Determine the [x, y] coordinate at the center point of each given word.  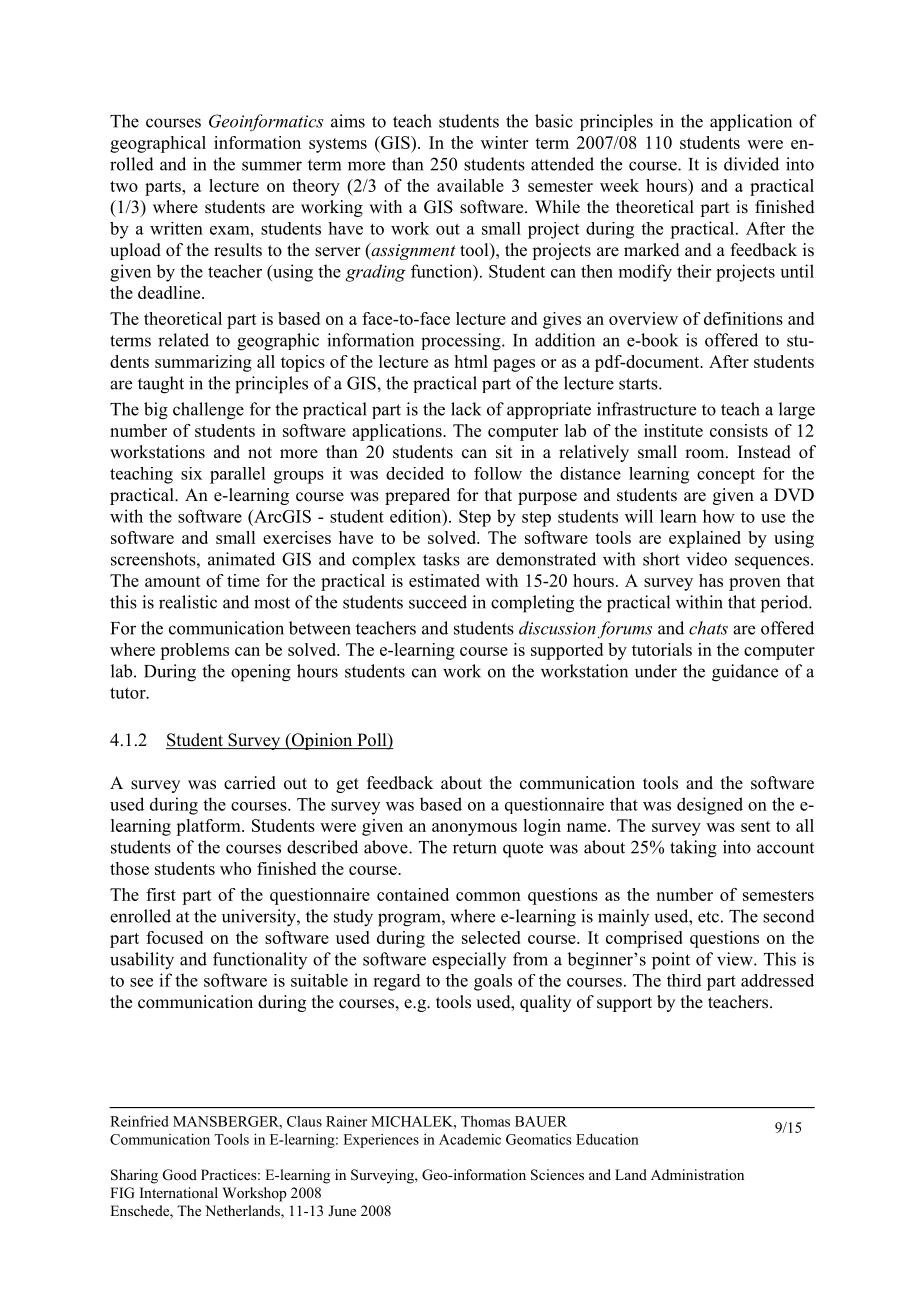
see [141, 982]
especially [469, 960]
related [183, 340]
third [684, 980]
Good [180, 1175]
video [707, 559]
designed [710, 806]
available [470, 185]
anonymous [474, 829]
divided [751, 164]
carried [250, 783]
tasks [441, 559]
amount [173, 581]
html [471, 361]
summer [272, 166]
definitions [743, 318]
